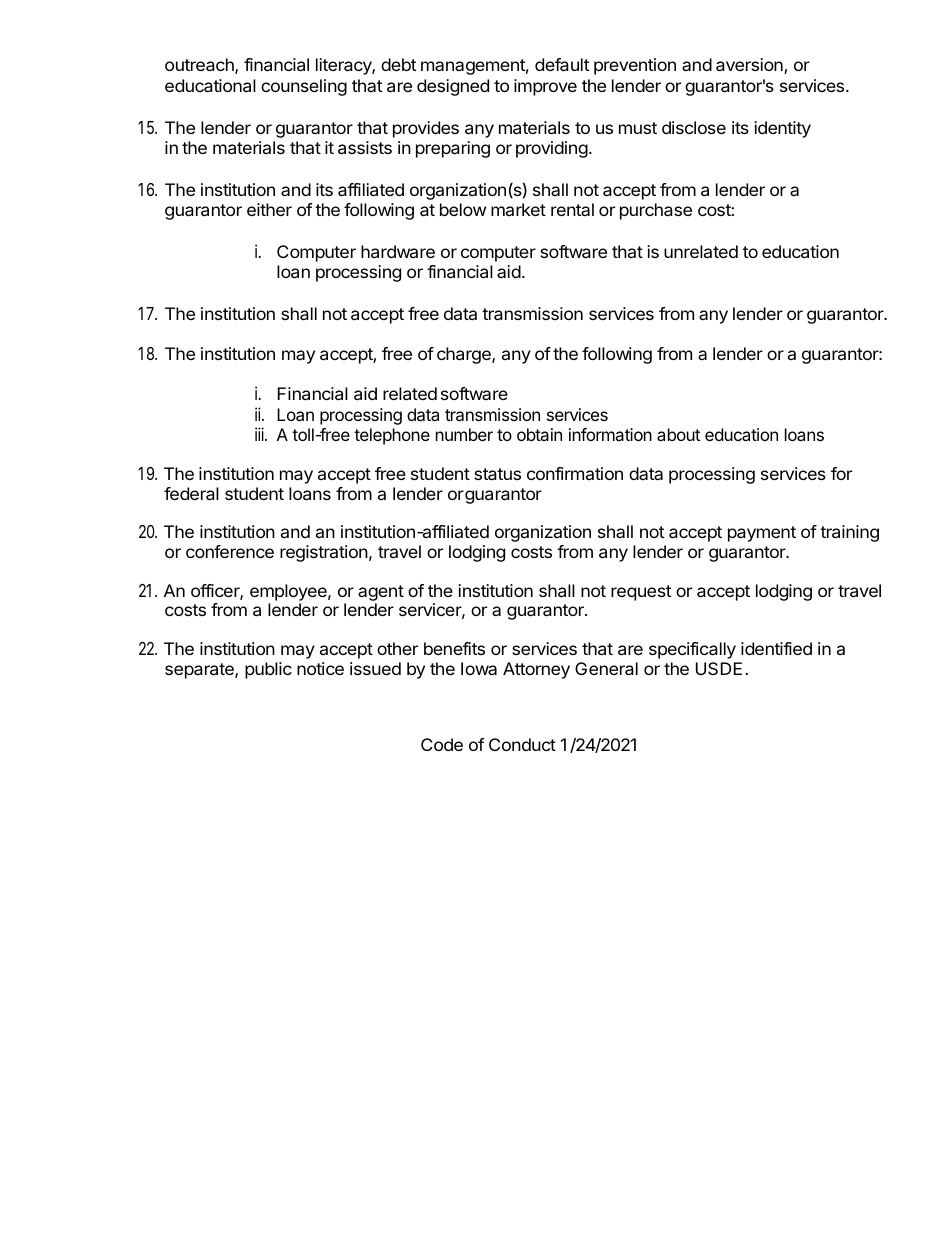 The image size is (952, 1233). Describe the element at coordinates (268, 670) in the document. I see `public` at that location.
